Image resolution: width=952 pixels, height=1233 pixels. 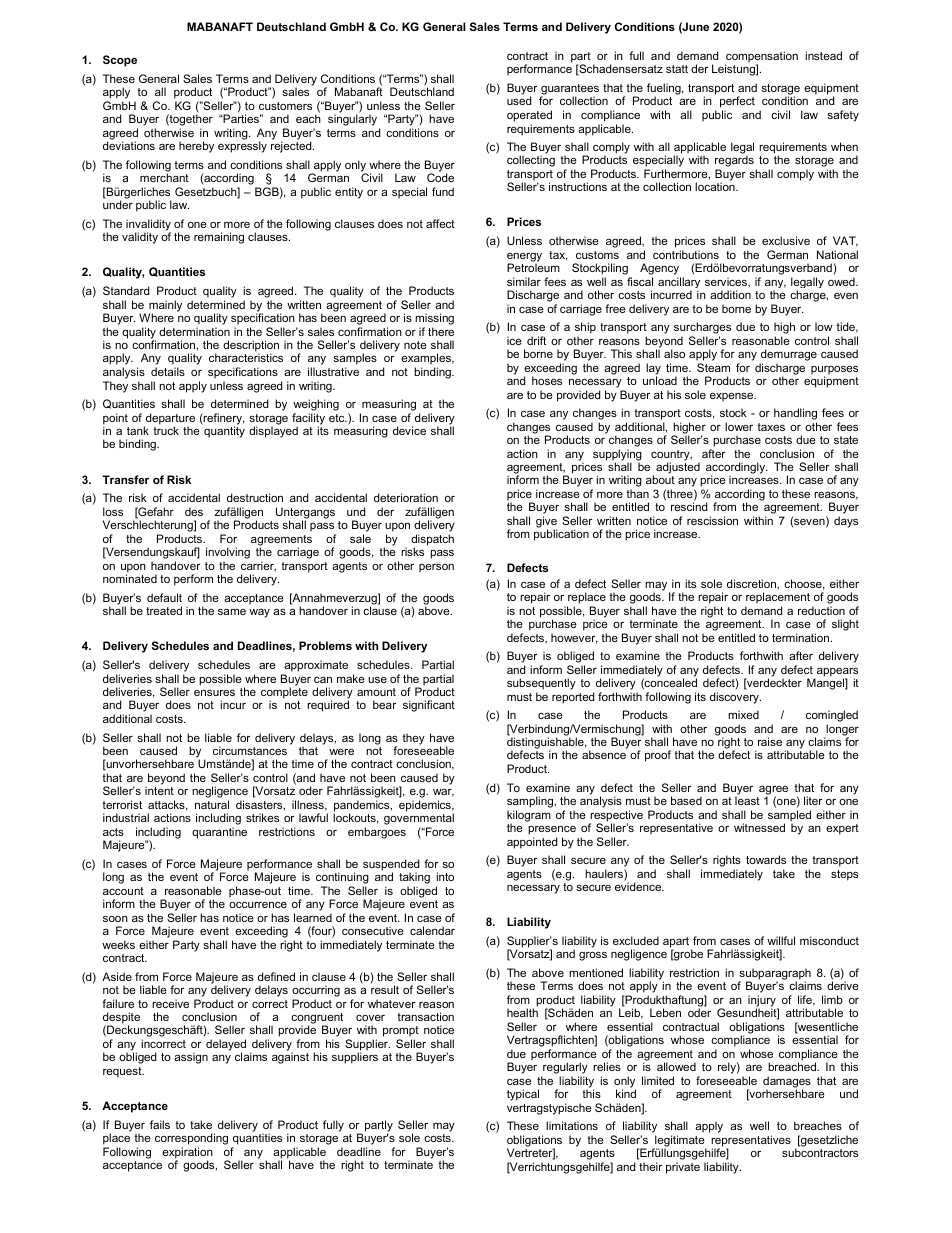 I want to click on hereby, so click(x=196, y=147).
